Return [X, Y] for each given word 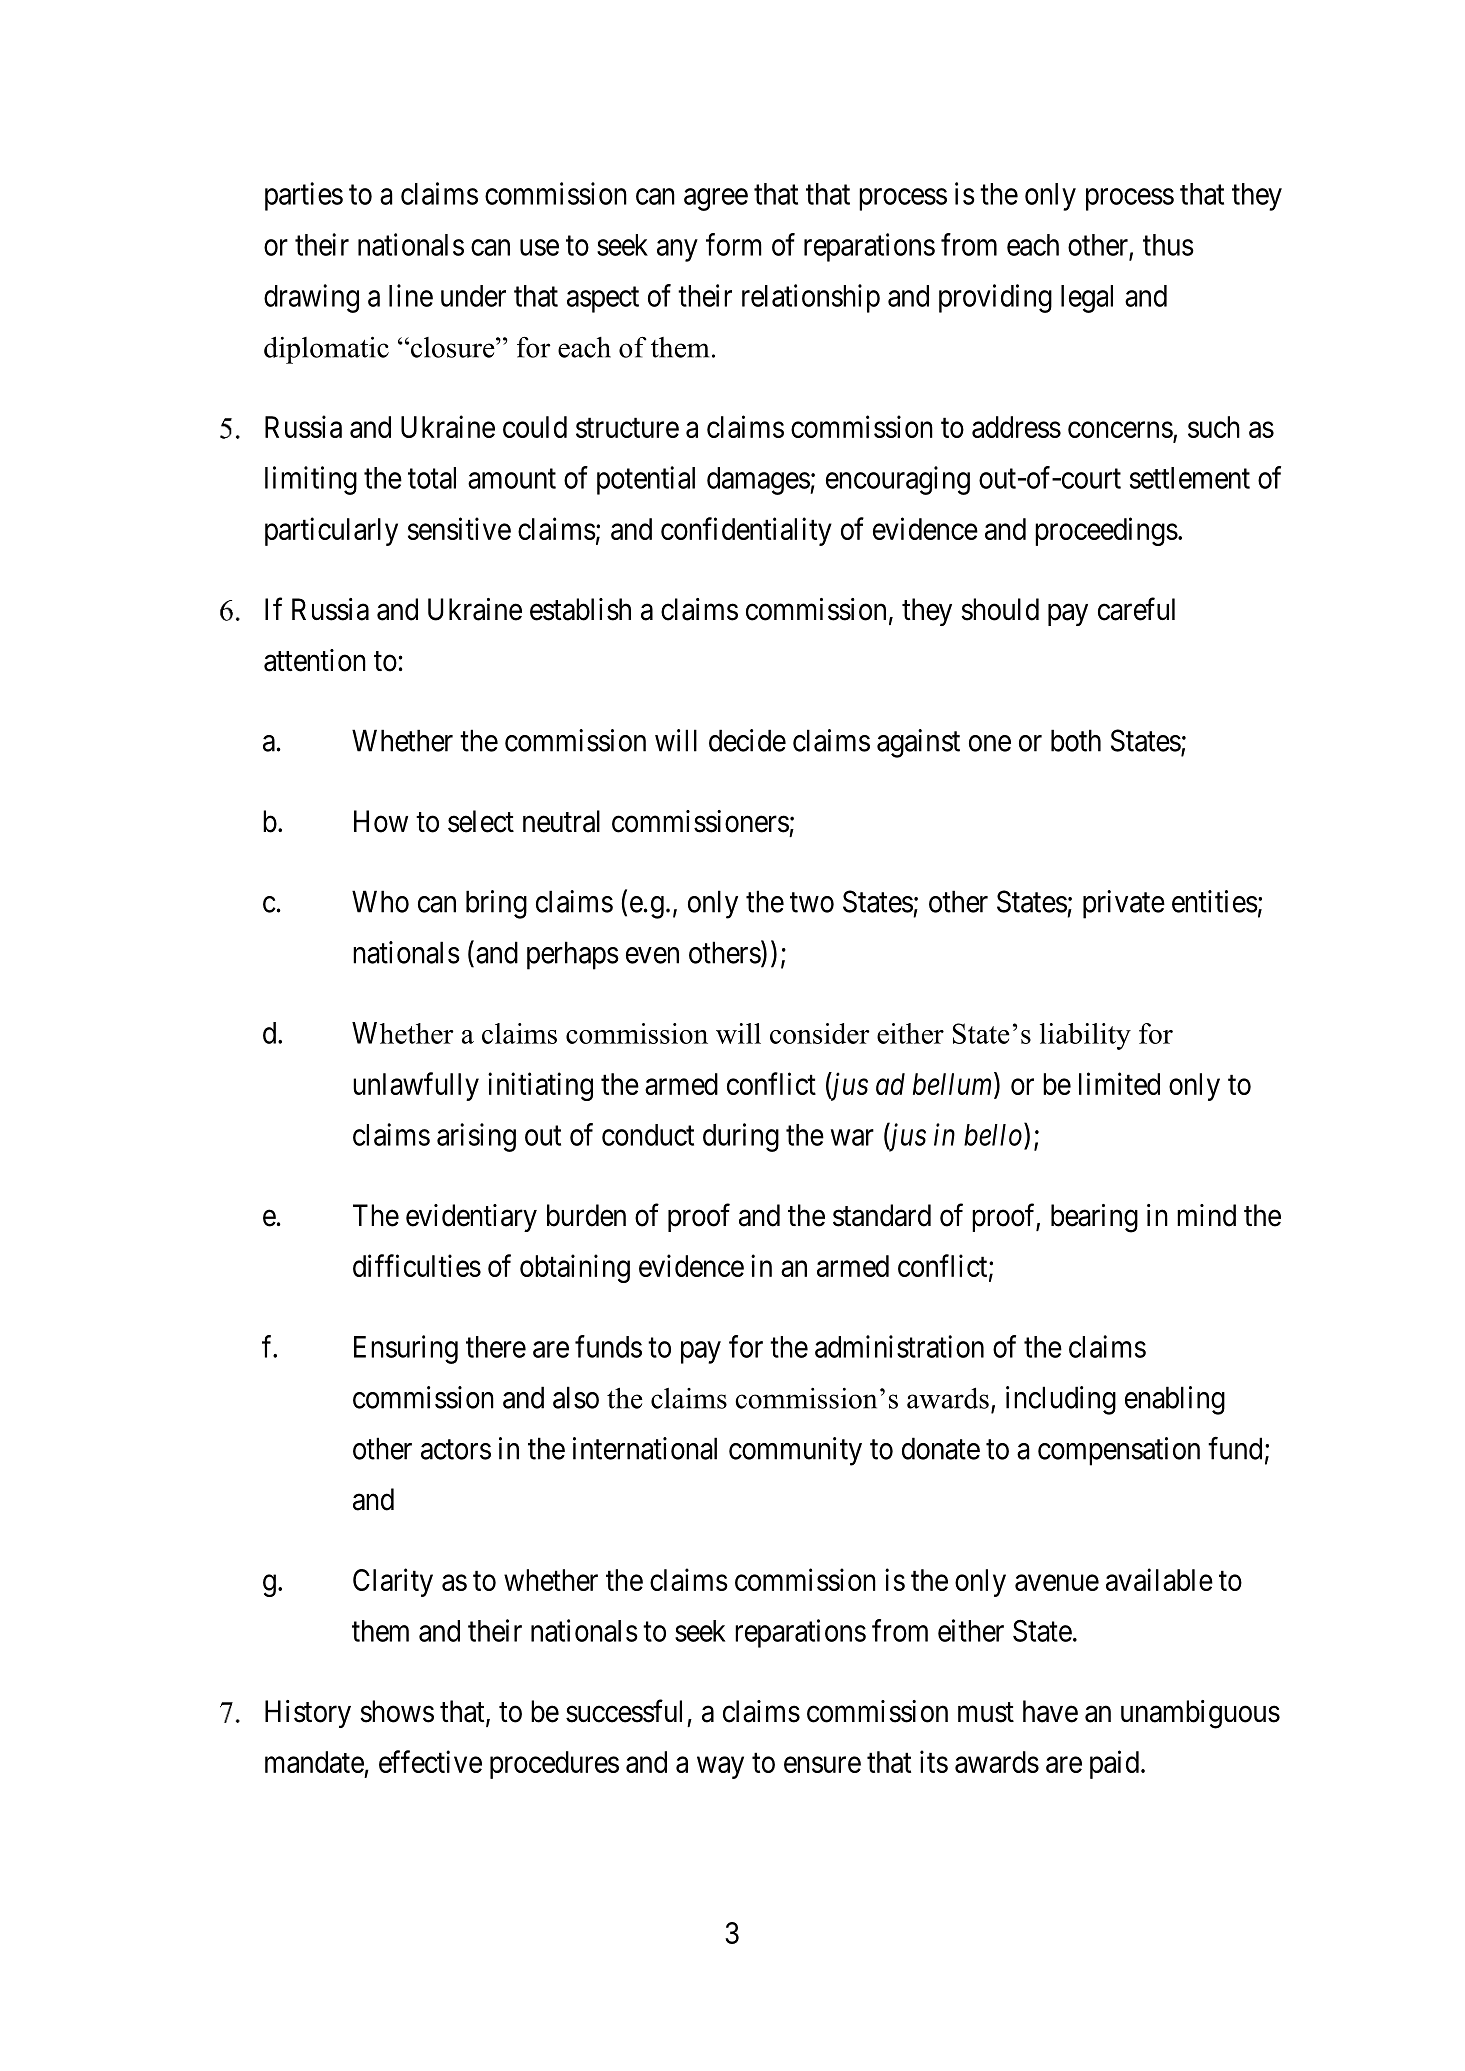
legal [1087, 299]
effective [430, 1761]
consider [820, 1033]
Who [380, 901]
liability [1085, 1036]
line [411, 295]
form [734, 244]
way [720, 1768]
